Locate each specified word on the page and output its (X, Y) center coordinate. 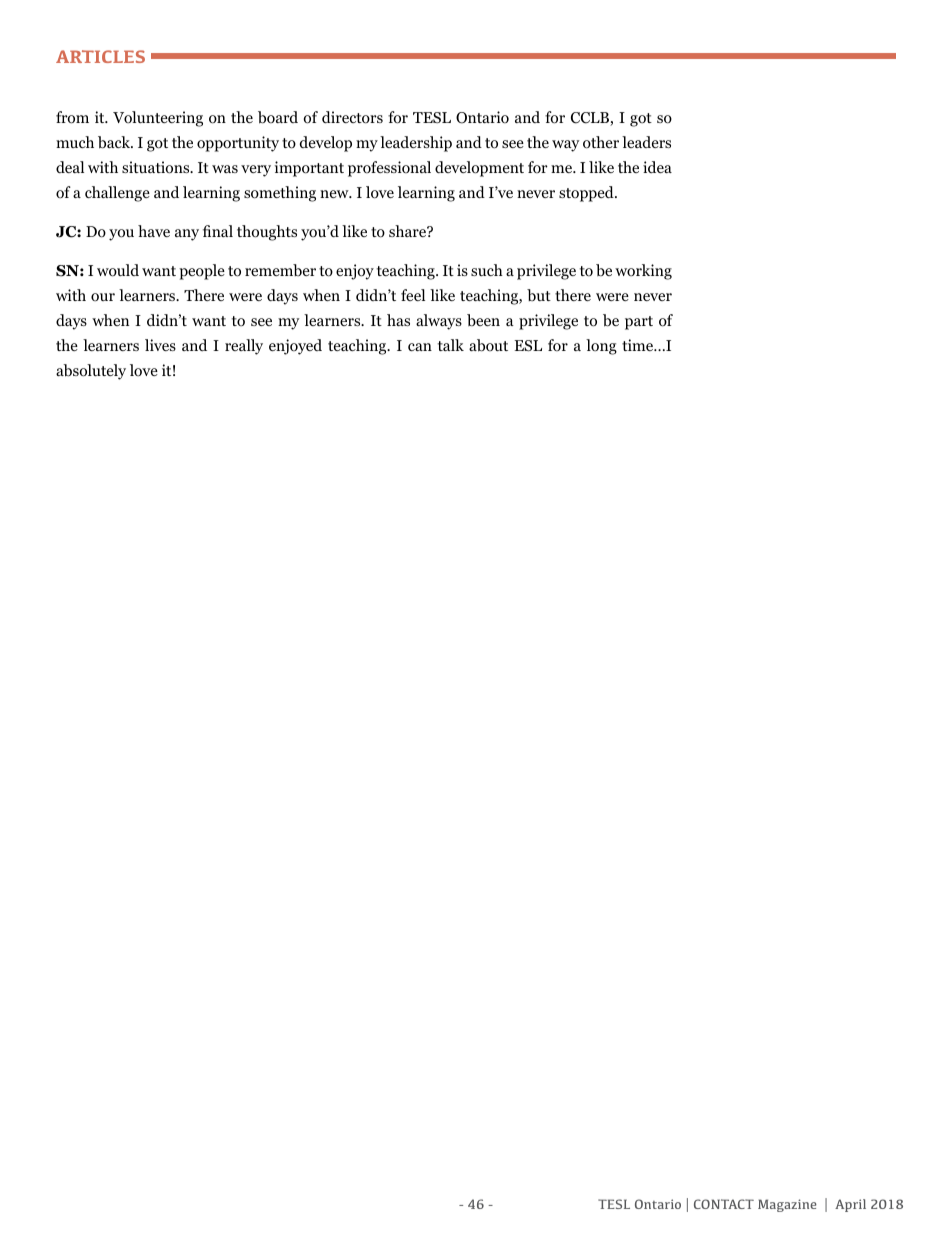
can (420, 347)
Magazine (787, 1205)
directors (352, 117)
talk (451, 345)
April (850, 1205)
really (244, 347)
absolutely (91, 372)
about (488, 345)
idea (657, 167)
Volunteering (158, 119)
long (601, 347)
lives (160, 345)
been (483, 320)
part (639, 323)
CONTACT (724, 1204)
